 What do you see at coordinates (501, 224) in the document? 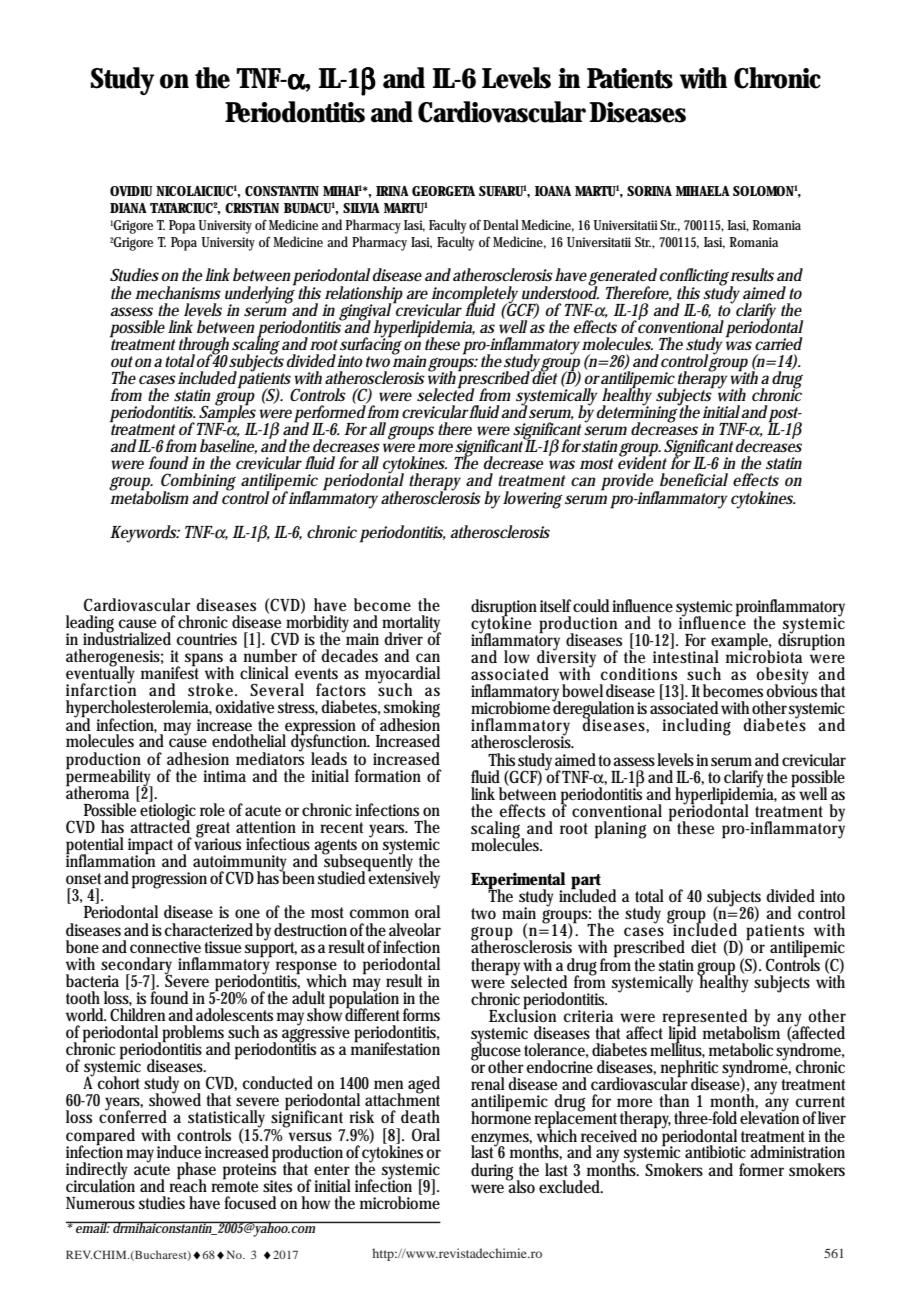
I see `Dental` at bounding box center [501, 224].
